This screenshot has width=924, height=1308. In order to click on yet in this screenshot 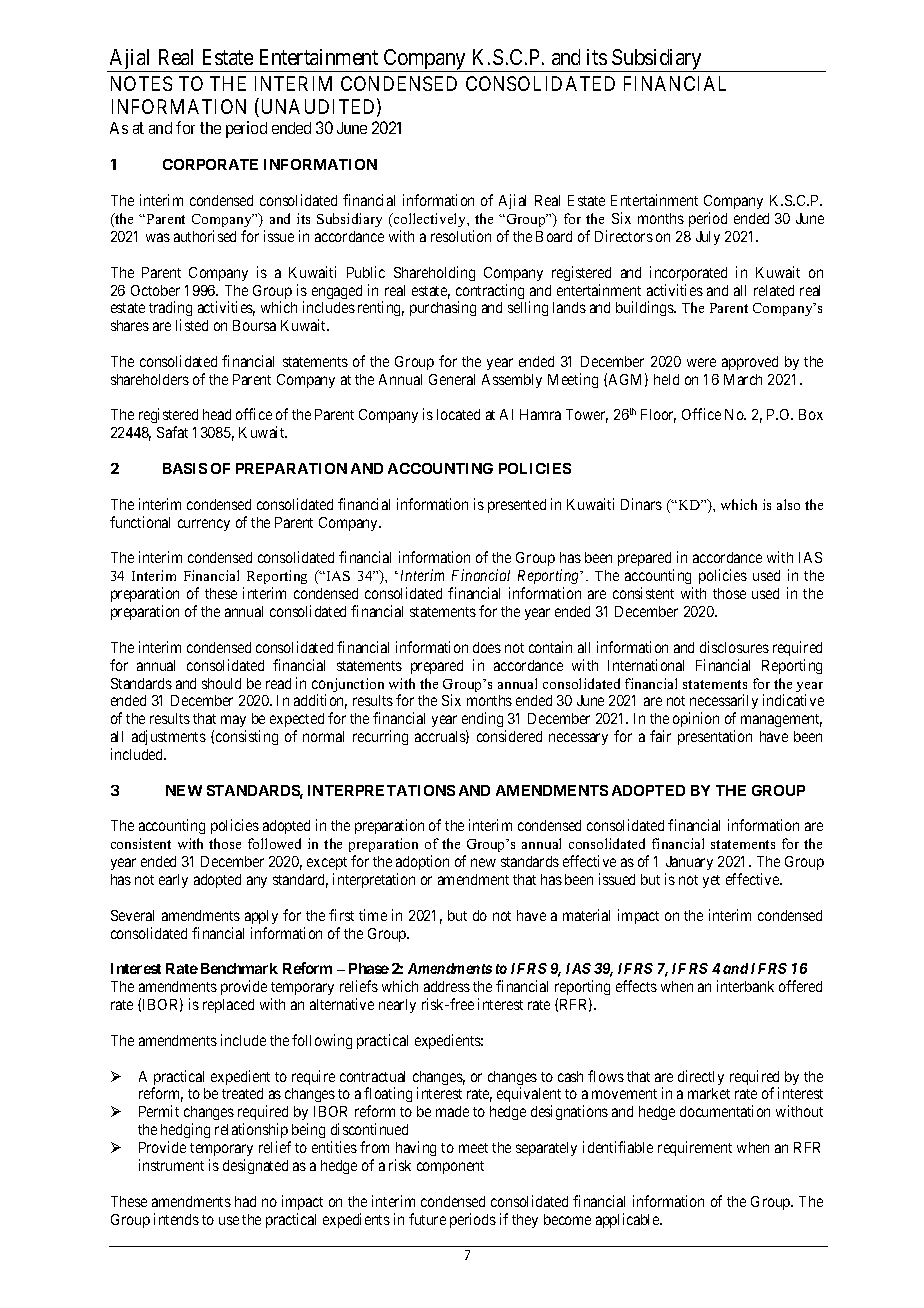, I will do `click(711, 881)`.
